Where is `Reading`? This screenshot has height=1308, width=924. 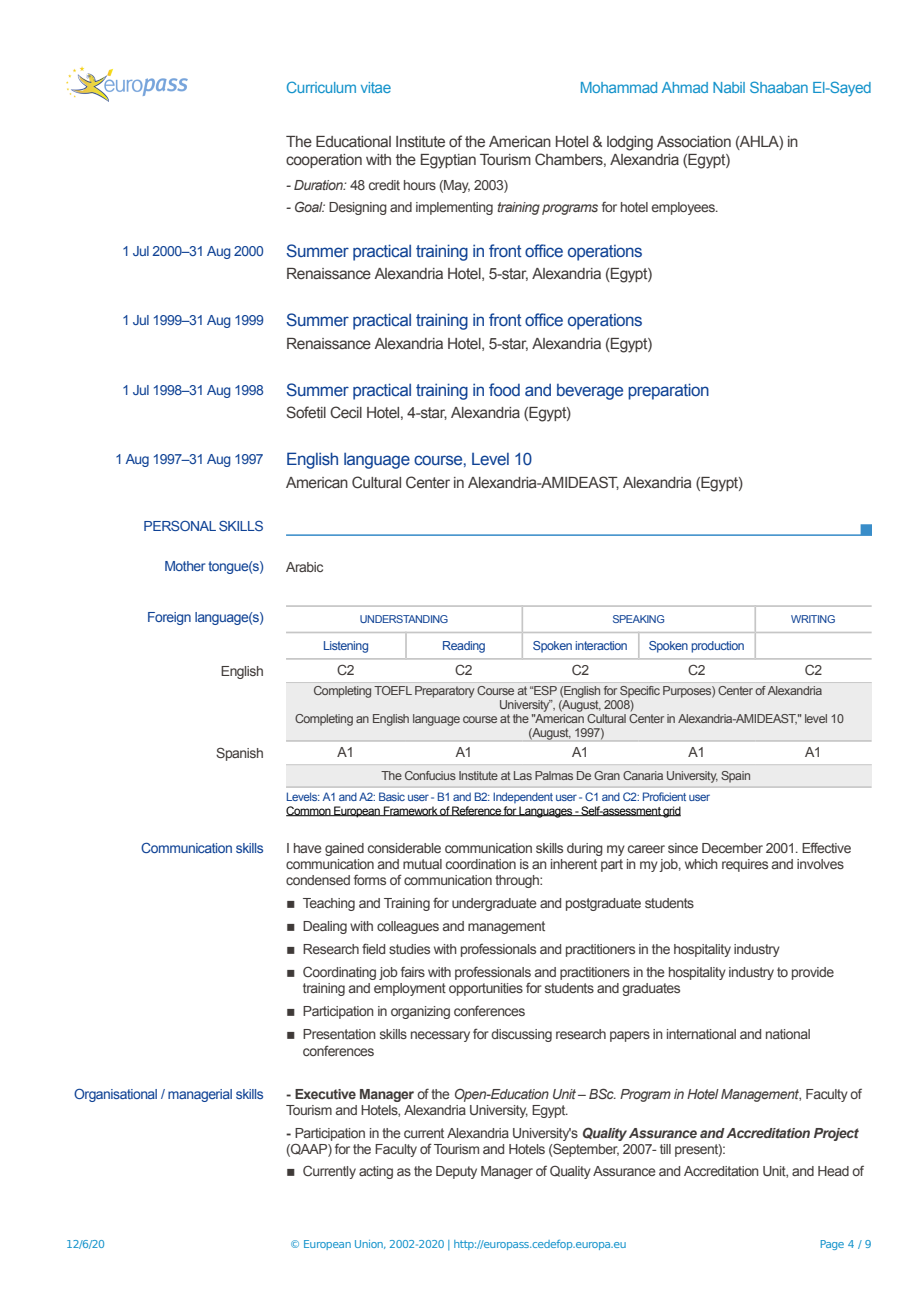 Reading is located at coordinates (464, 647).
